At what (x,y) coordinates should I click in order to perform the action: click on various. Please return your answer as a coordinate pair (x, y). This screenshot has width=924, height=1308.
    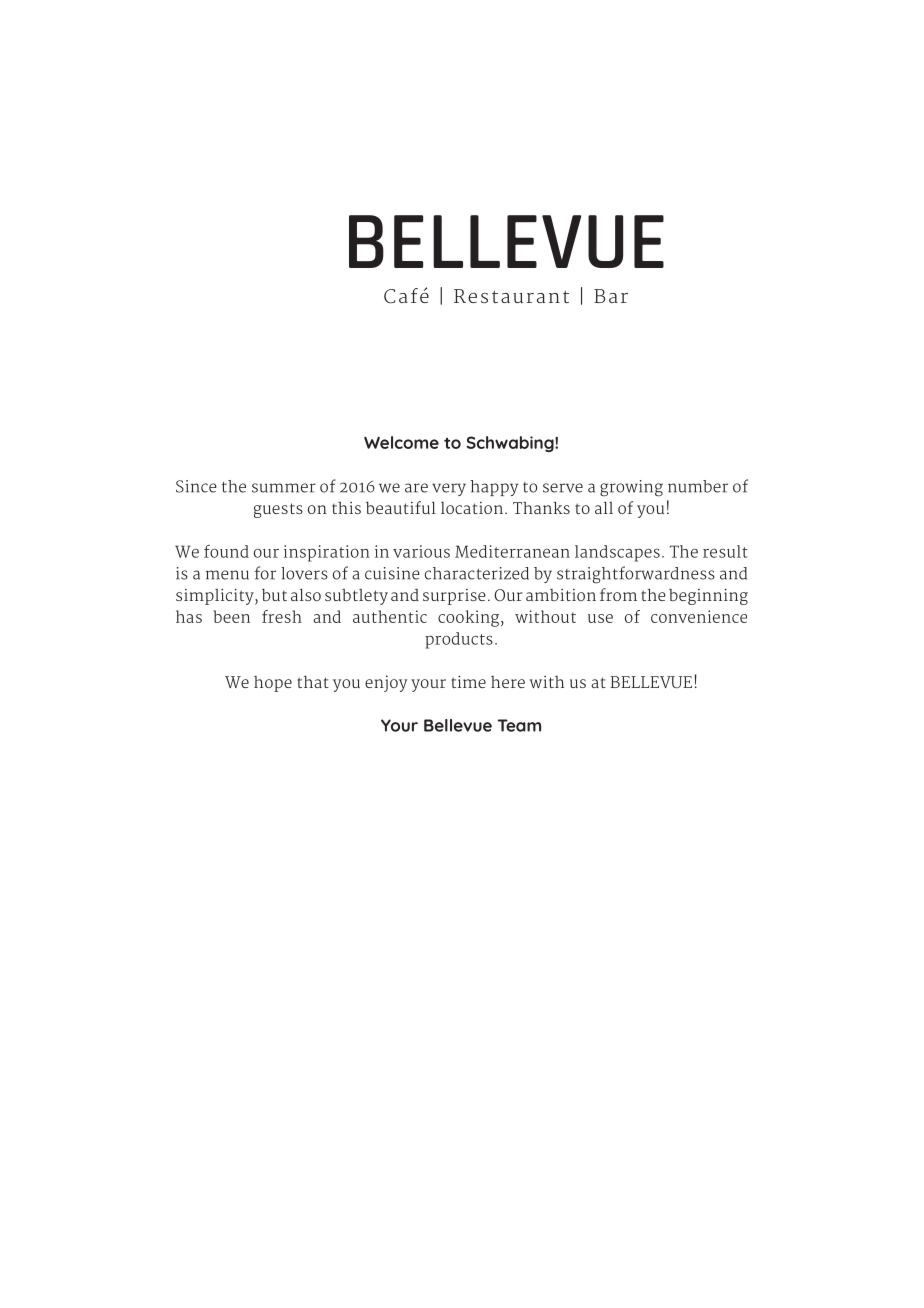
    Looking at the image, I should click on (421, 551).
